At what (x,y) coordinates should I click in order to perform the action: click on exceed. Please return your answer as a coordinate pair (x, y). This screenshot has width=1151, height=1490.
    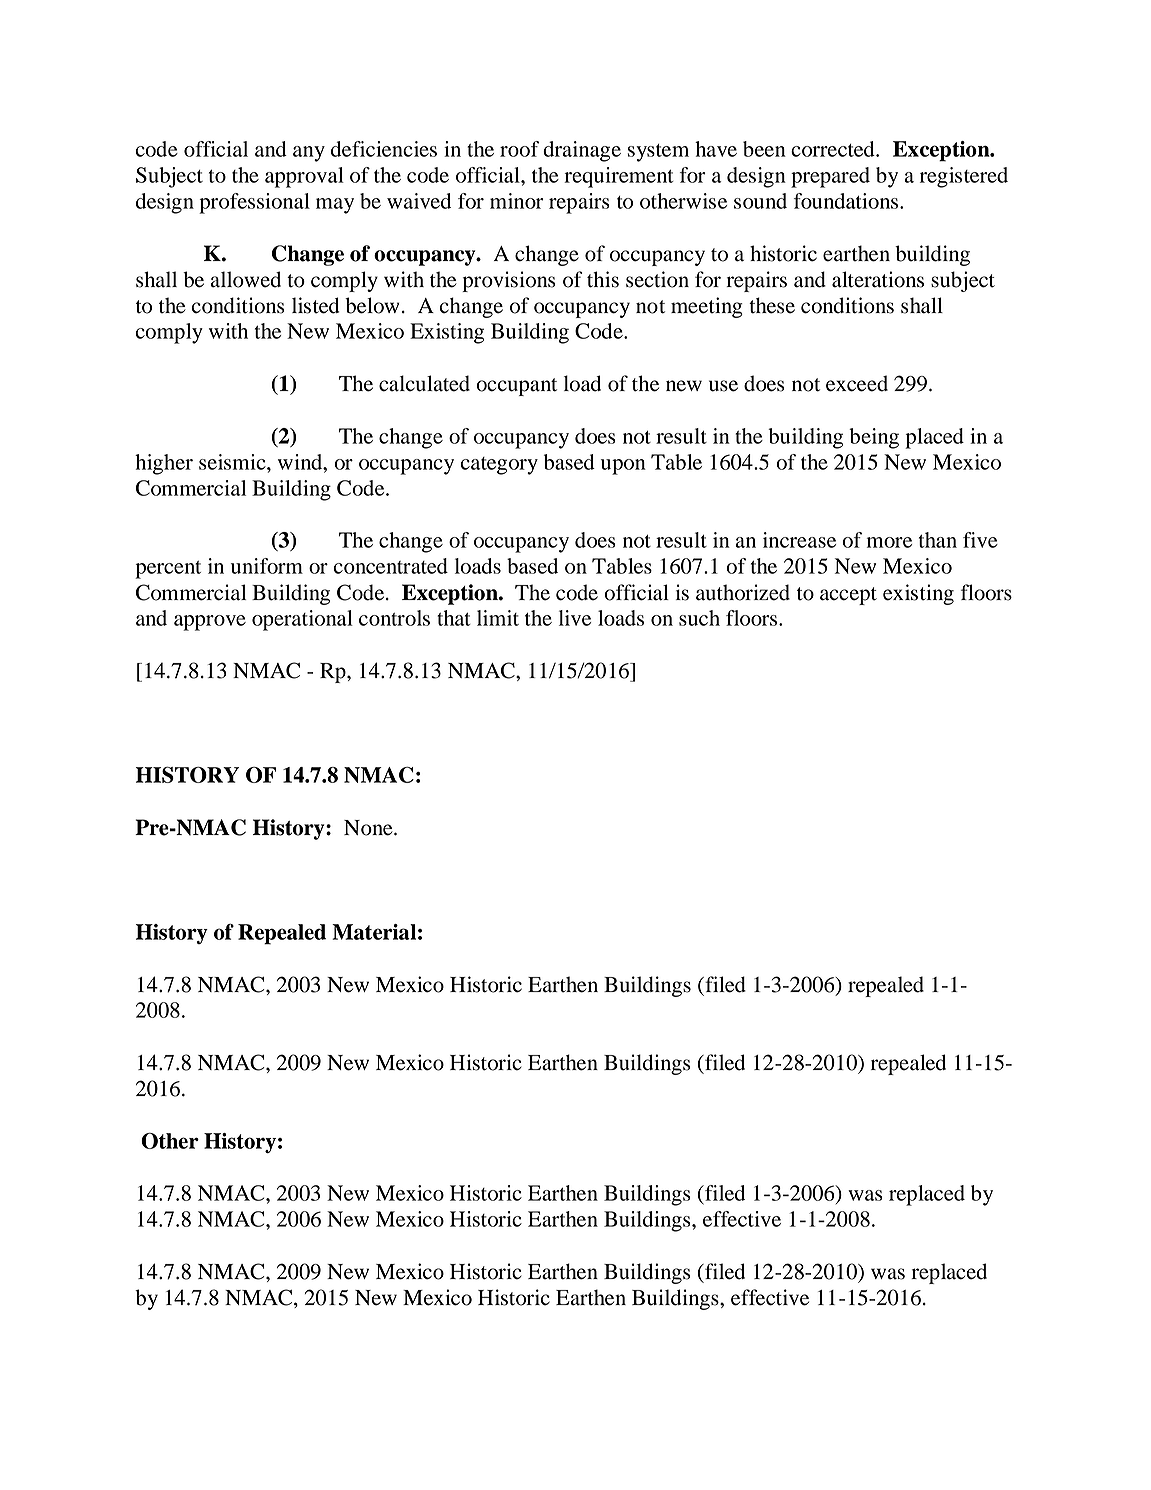
    Looking at the image, I should click on (857, 383).
